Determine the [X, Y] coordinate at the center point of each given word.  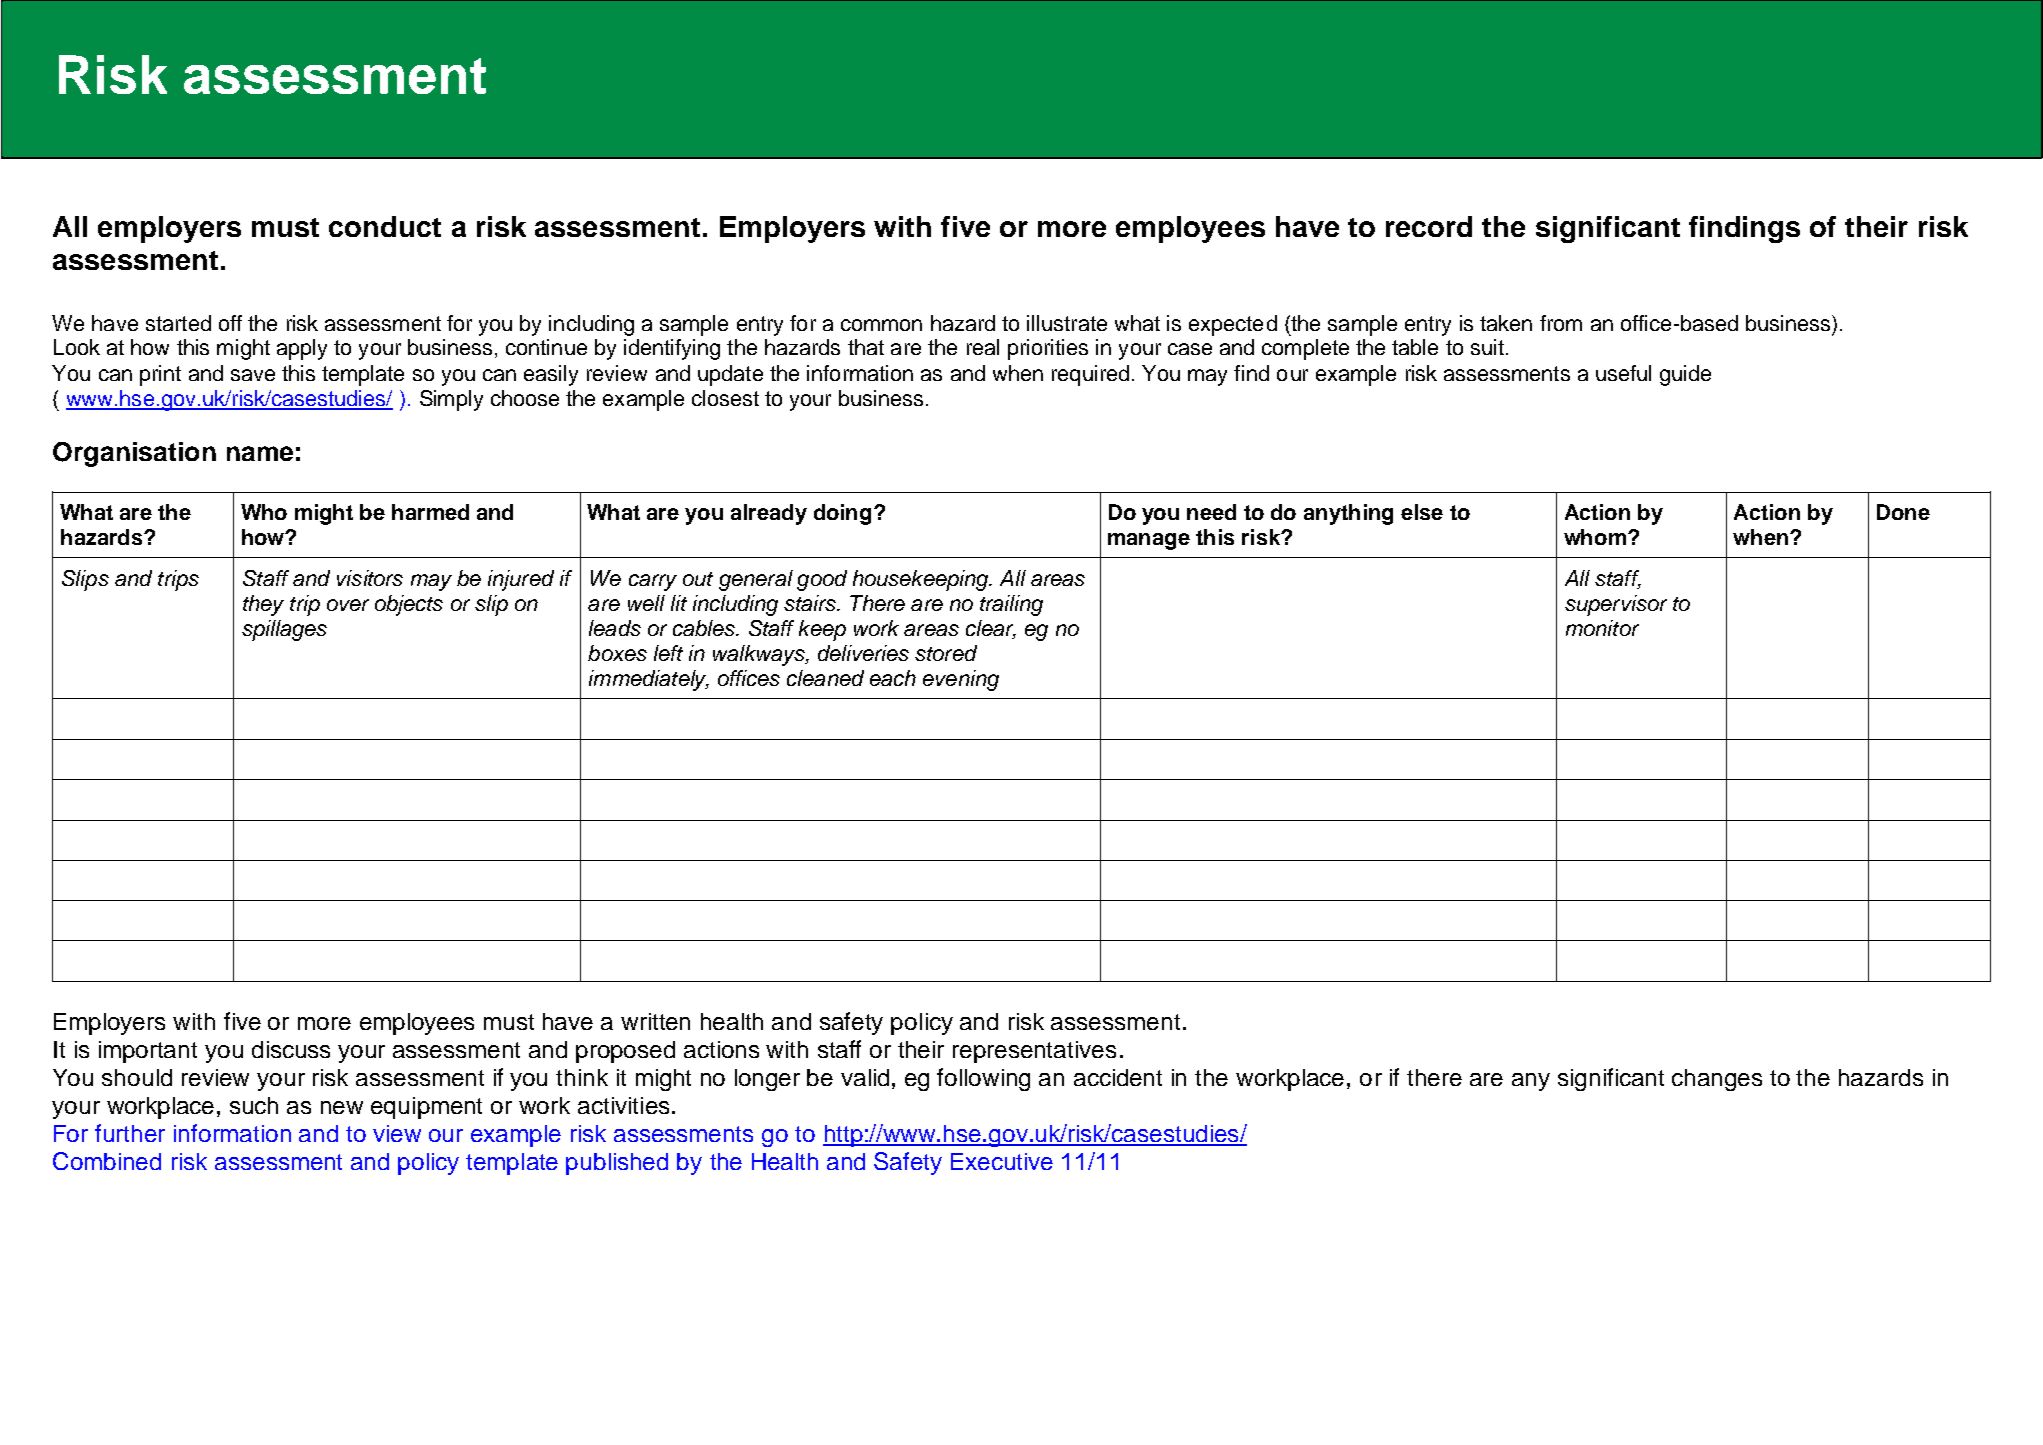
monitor [1602, 628]
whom [1595, 537]
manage [1149, 541]
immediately [649, 680]
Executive [1002, 1161]
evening [961, 680]
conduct [385, 226]
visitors [370, 578]
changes [1717, 1080]
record [1429, 226]
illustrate [1067, 323]
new [342, 1107]
